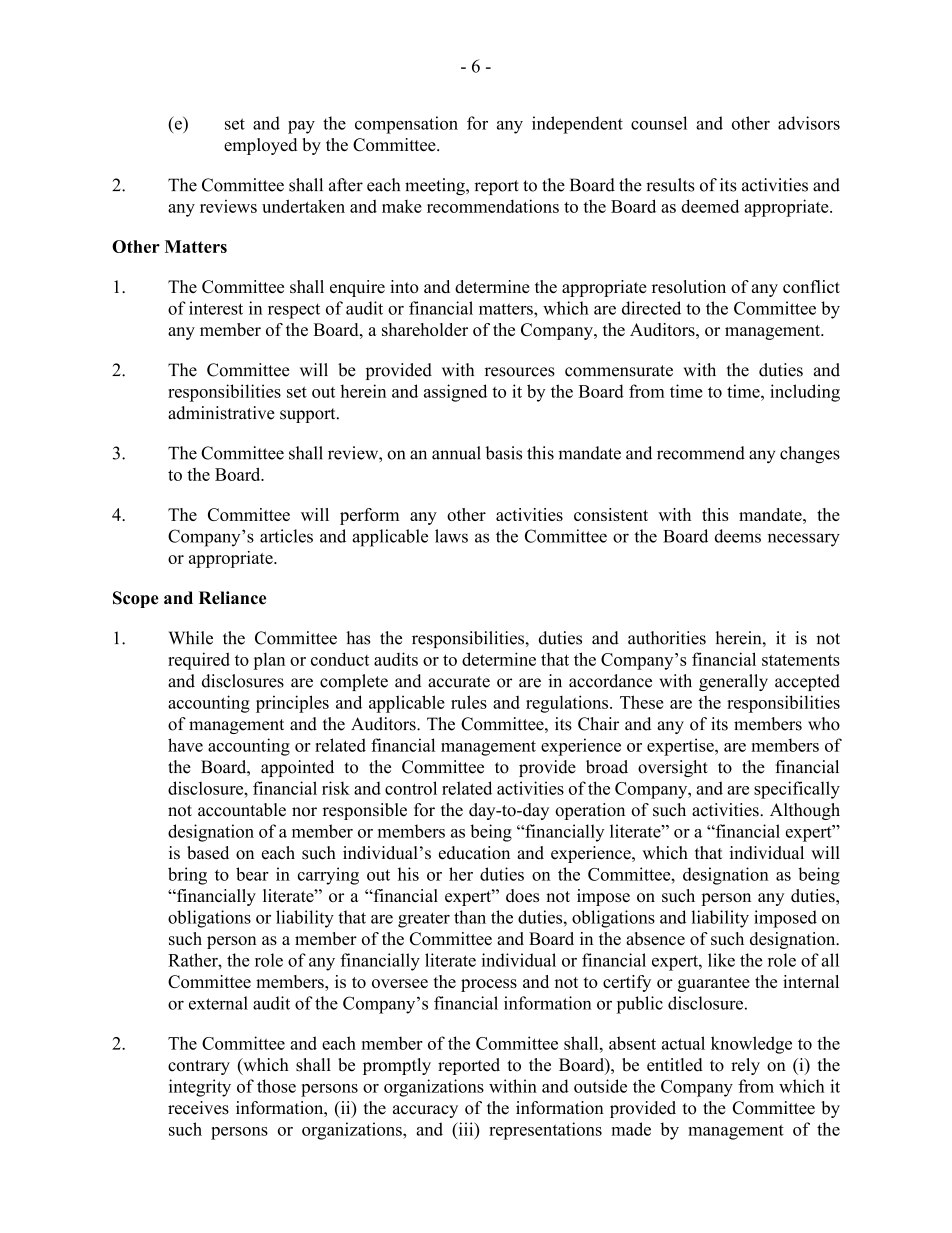 The height and width of the screenshot is (1233, 952). Describe the element at coordinates (710, 206) in the screenshot. I see `deemed` at that location.
